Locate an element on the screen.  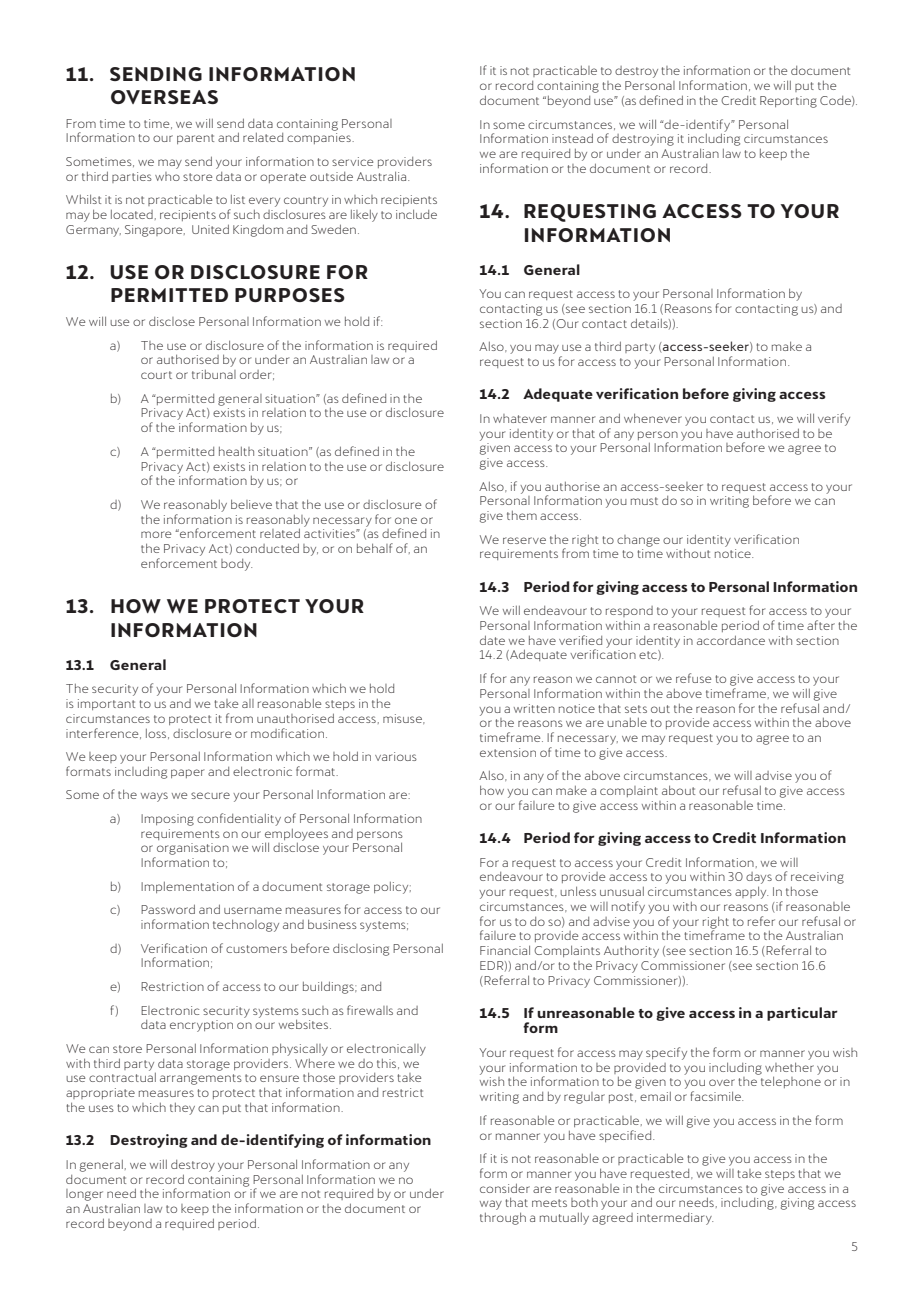
service is located at coordinates (352, 161).
